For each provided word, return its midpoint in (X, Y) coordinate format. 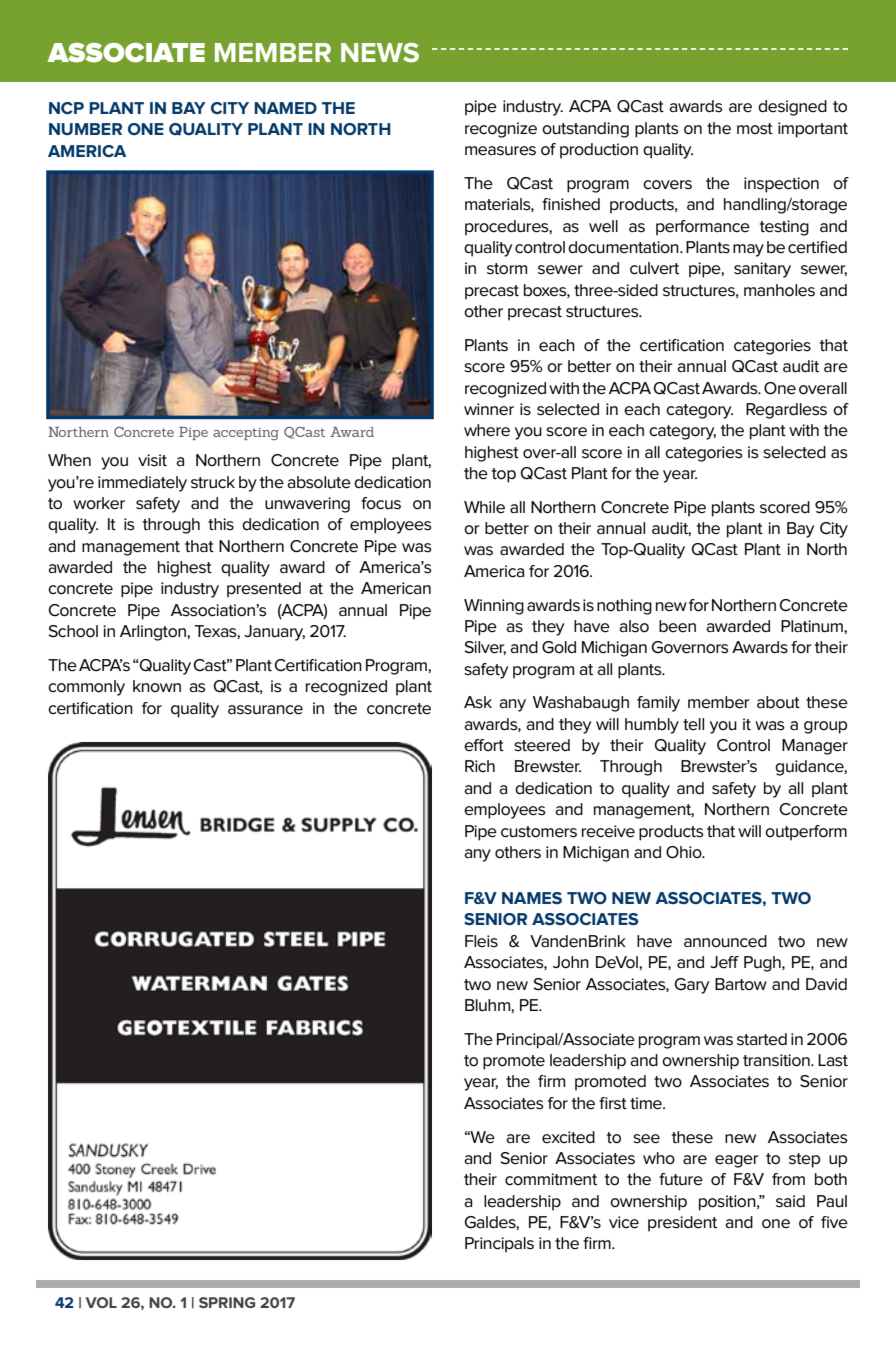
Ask (478, 702)
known (157, 686)
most (755, 129)
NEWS (380, 53)
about (778, 702)
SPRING (227, 1302)
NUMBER (85, 129)
